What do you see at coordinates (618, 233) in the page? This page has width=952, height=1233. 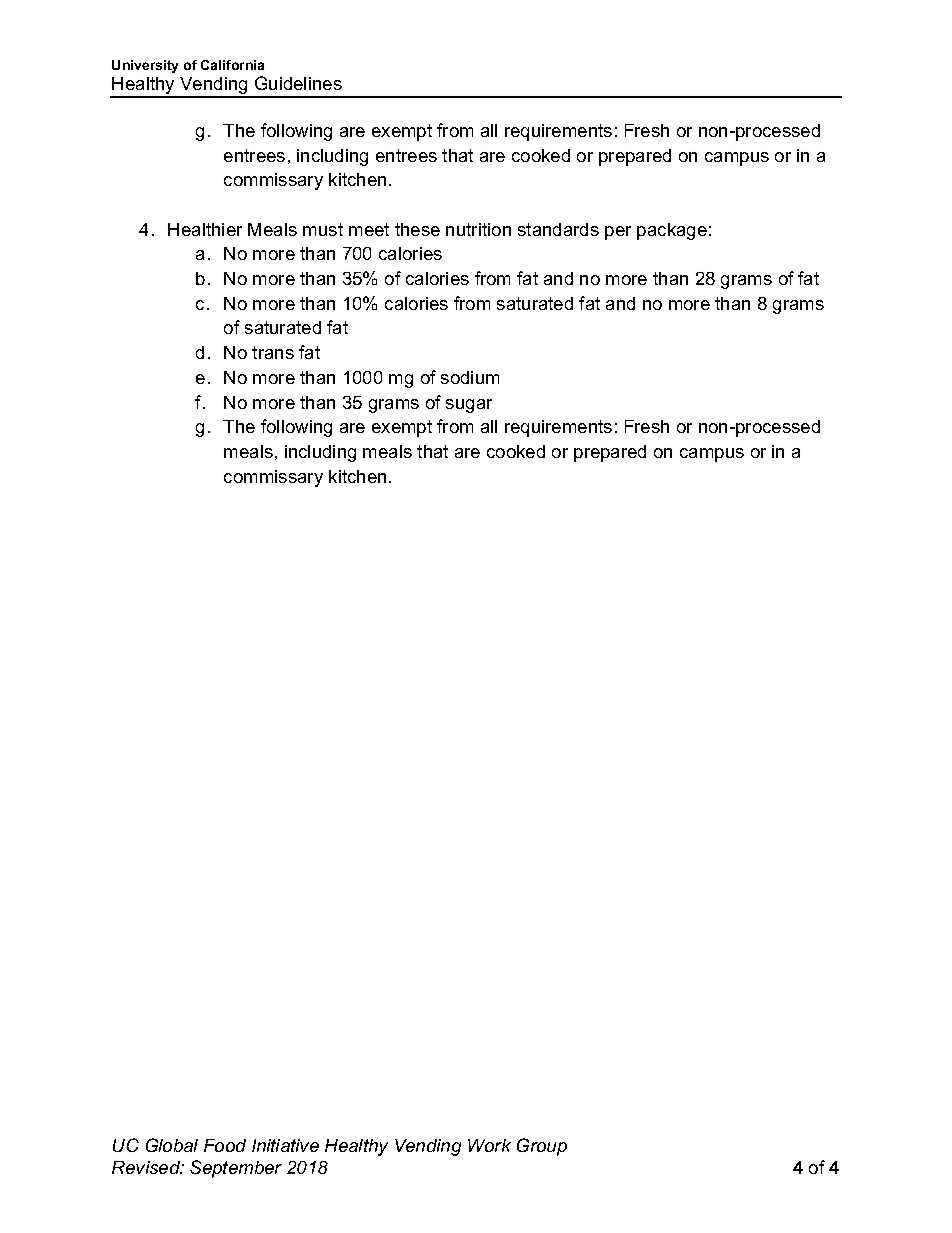 I see `per` at bounding box center [618, 233].
